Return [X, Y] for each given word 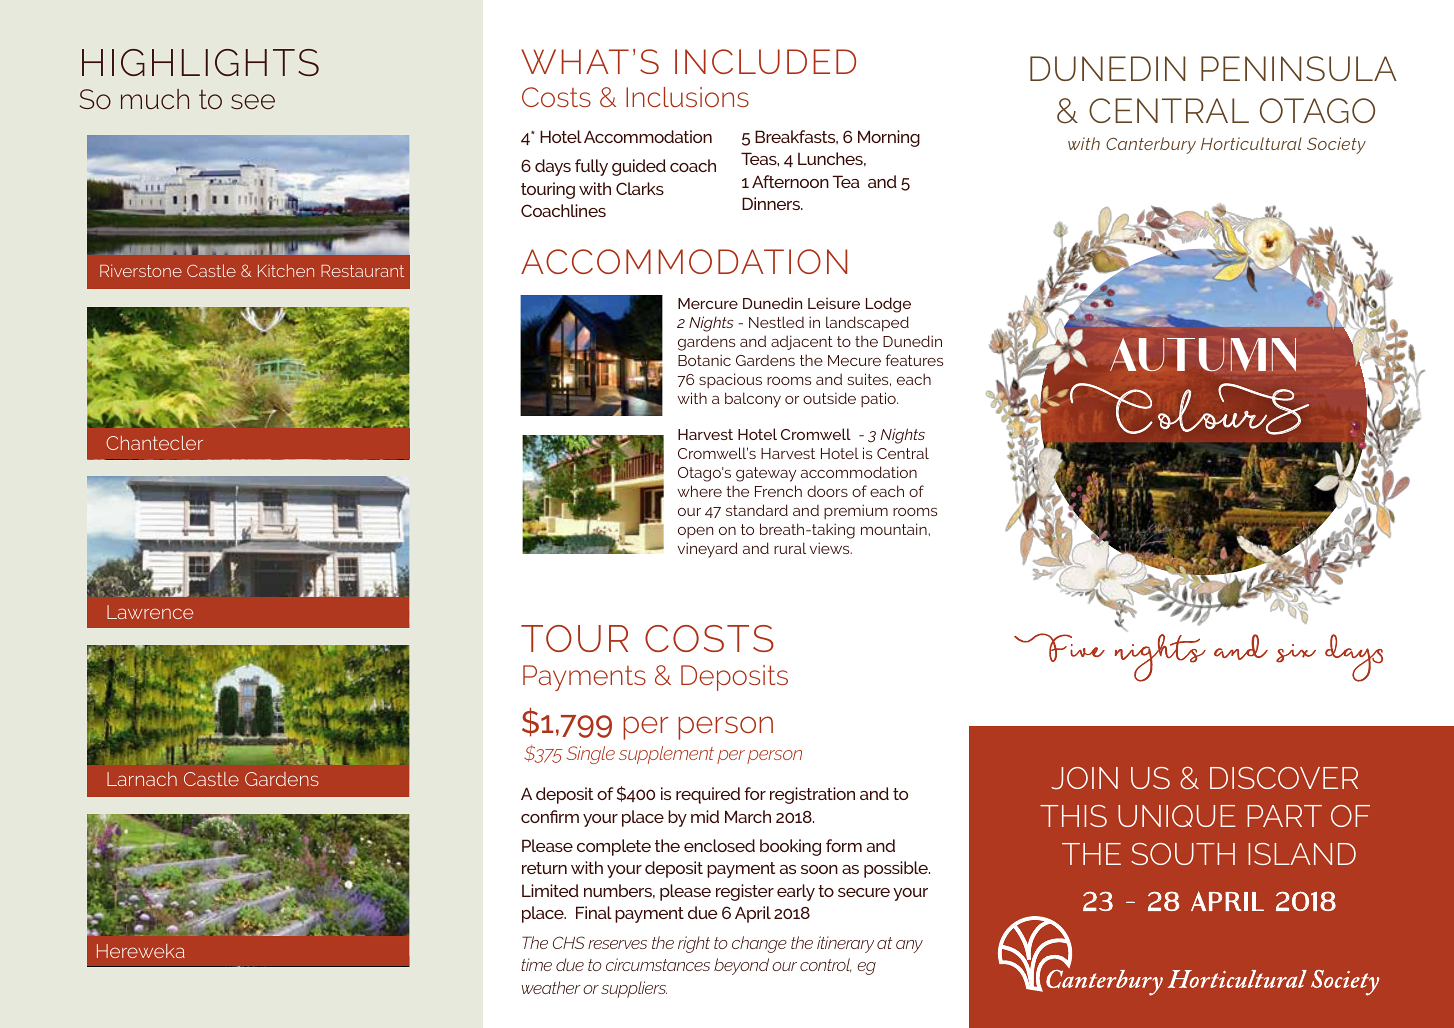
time [536, 964]
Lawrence [150, 612]
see [253, 102]
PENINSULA [1299, 68]
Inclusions [687, 97]
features [914, 360]
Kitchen [286, 270]
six [1296, 653]
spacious [730, 381]
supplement [666, 755]
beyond [741, 966]
